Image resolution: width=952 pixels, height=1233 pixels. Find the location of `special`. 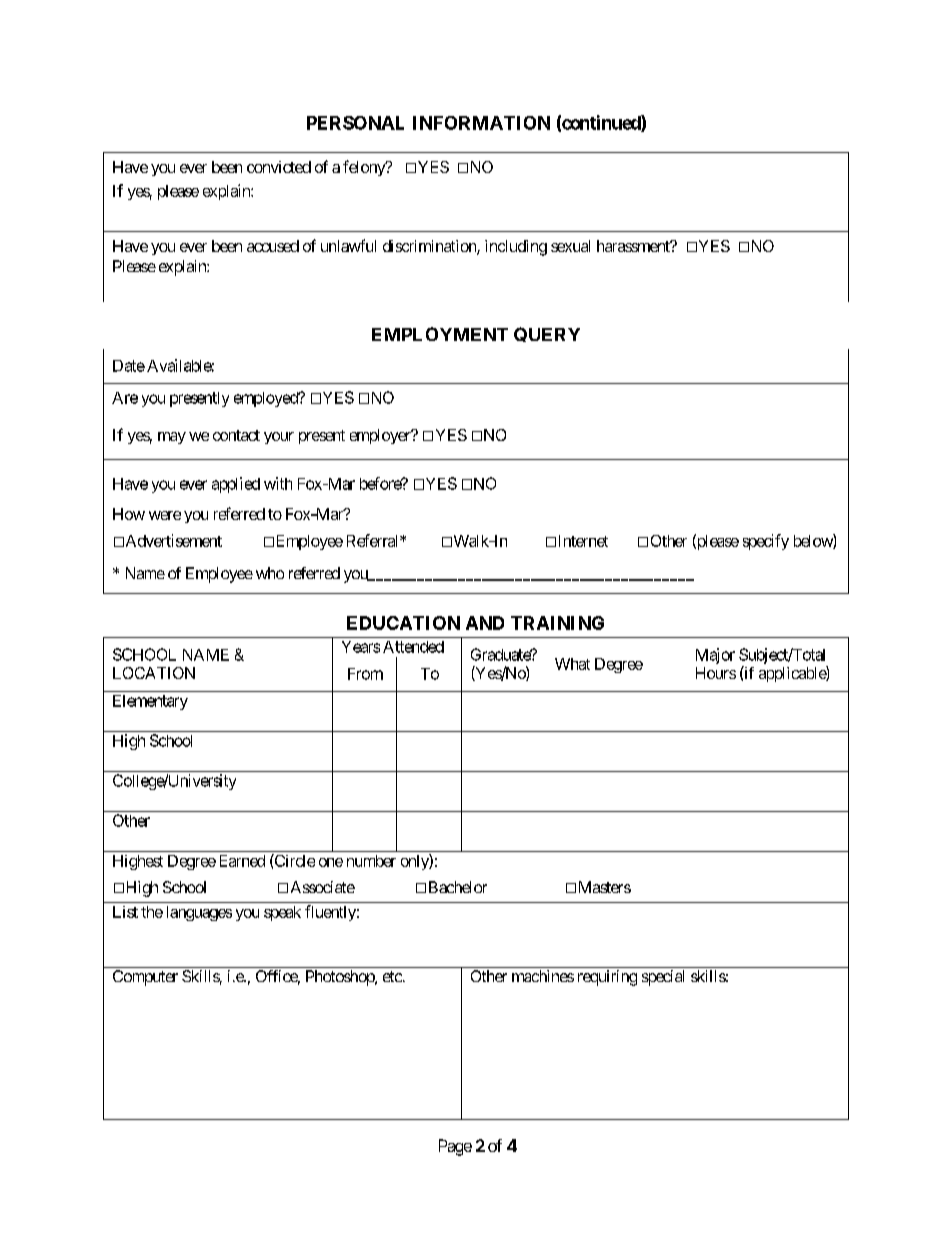

special is located at coordinates (663, 978).
